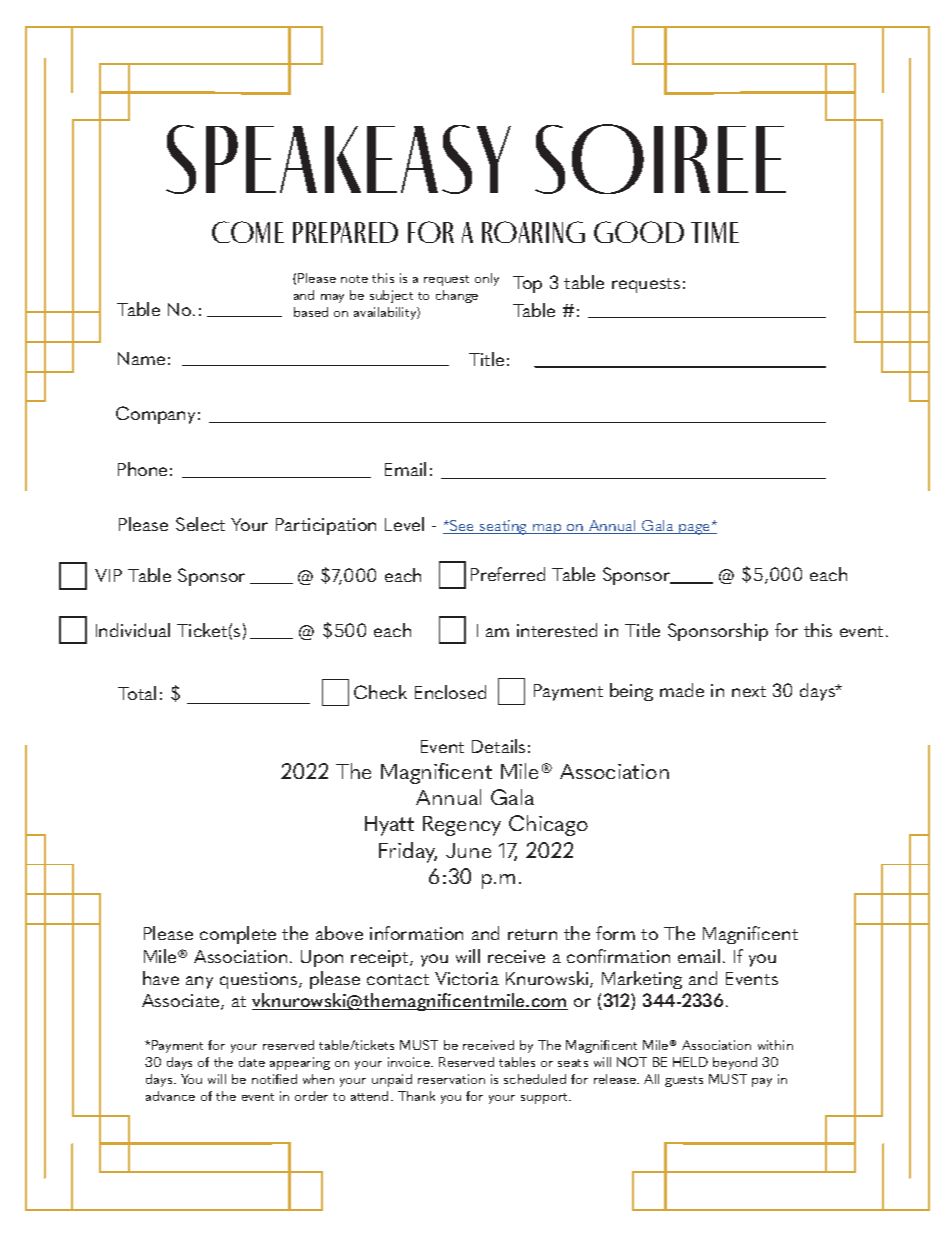 The width and height of the image is (952, 1233). Describe the element at coordinates (660, 159) in the image. I see `SOIREE` at that location.
